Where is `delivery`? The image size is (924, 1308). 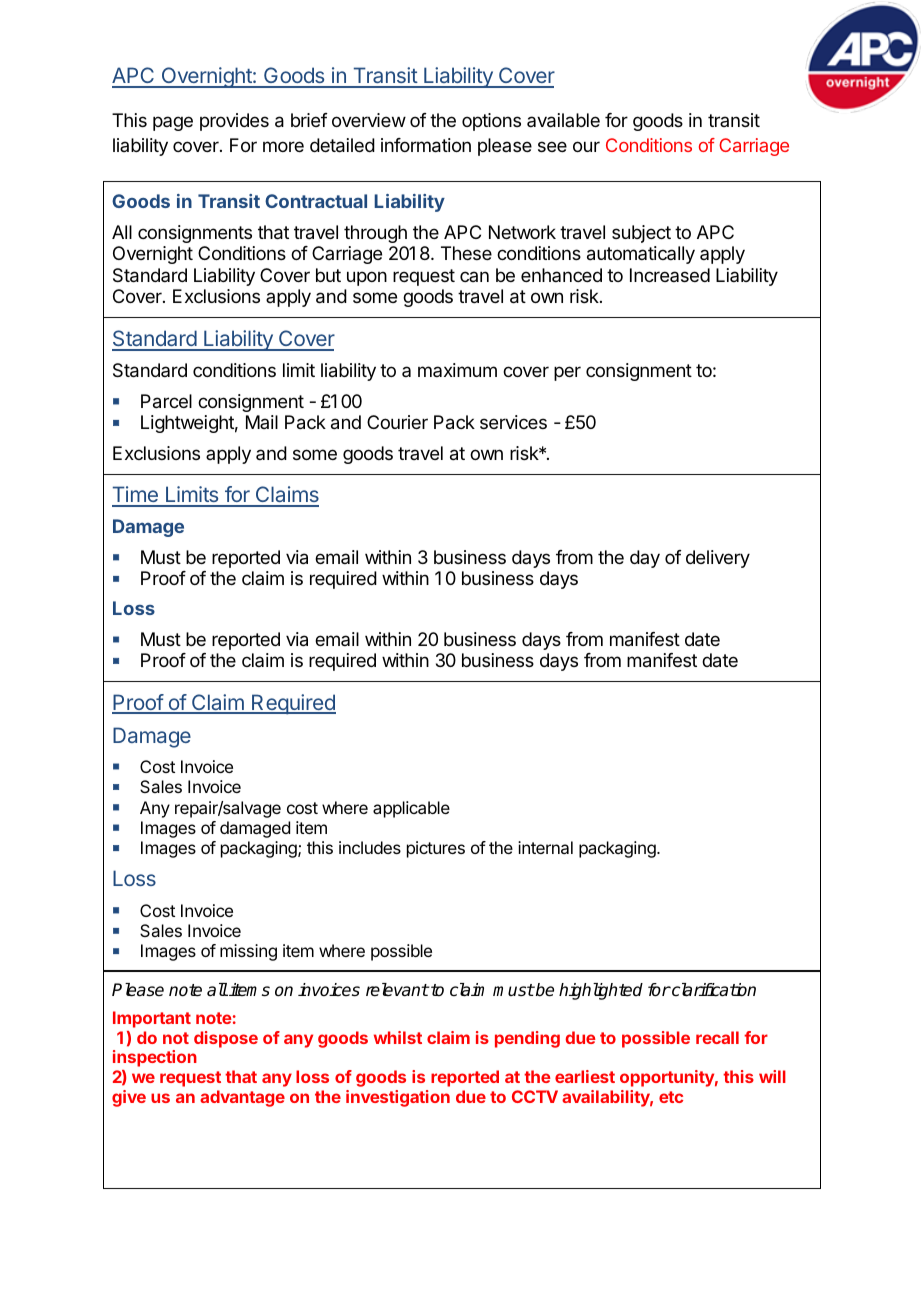 delivery is located at coordinates (718, 559).
